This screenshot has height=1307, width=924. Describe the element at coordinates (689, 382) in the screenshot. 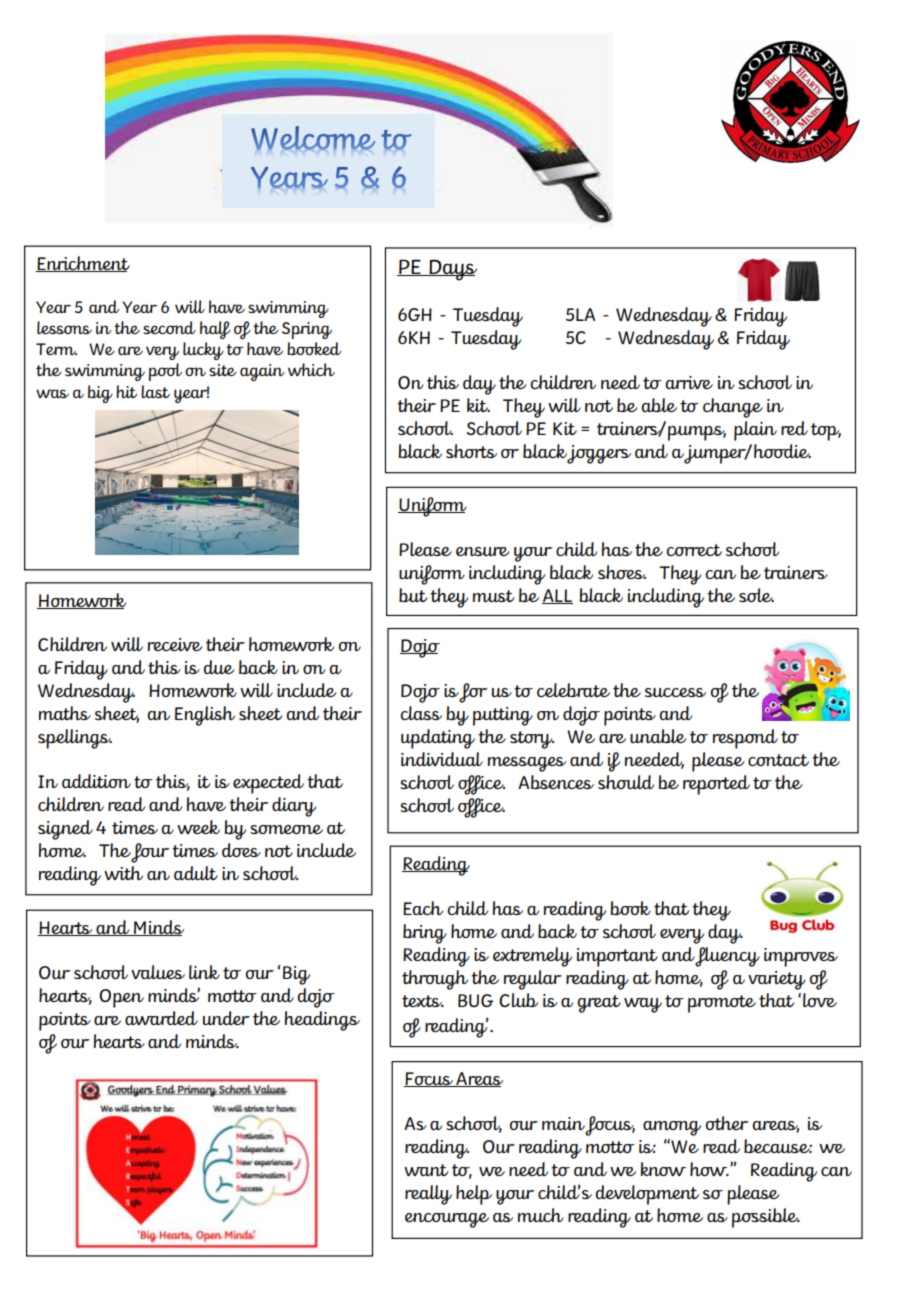

I see `arrive` at that location.
